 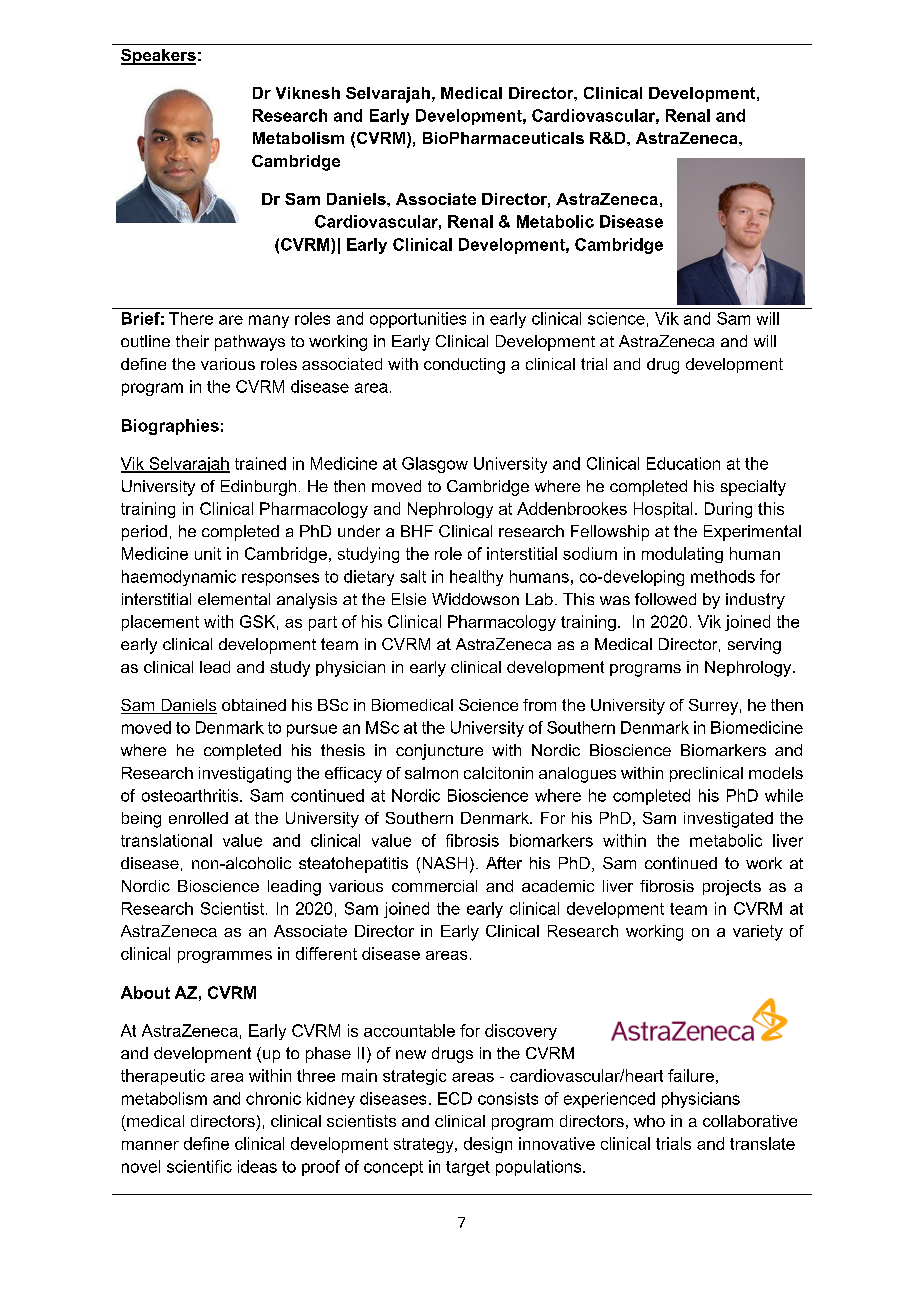 I want to click on Biographies, so click(x=170, y=427).
